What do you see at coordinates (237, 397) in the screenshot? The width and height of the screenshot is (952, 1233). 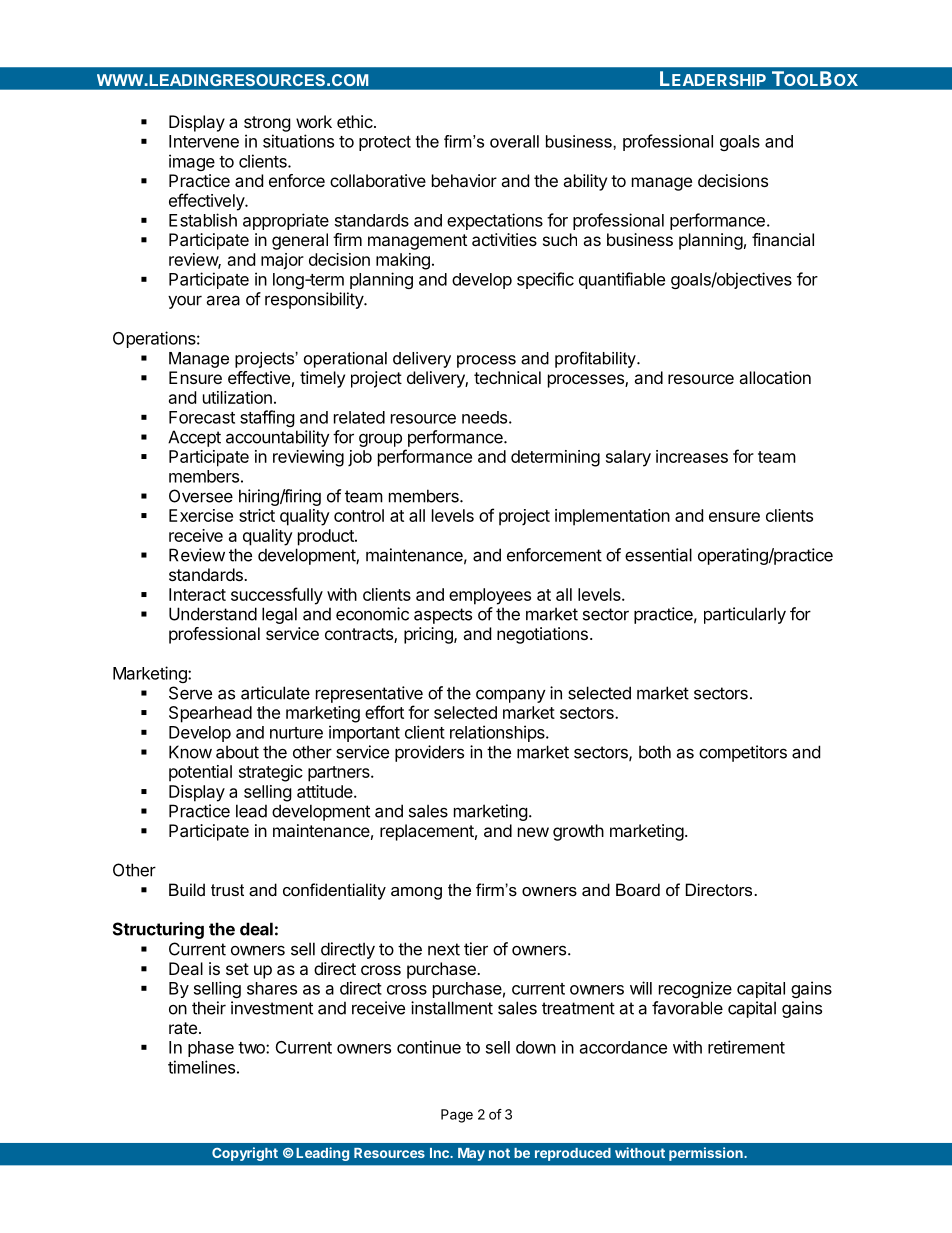 I see `utilization` at bounding box center [237, 397].
